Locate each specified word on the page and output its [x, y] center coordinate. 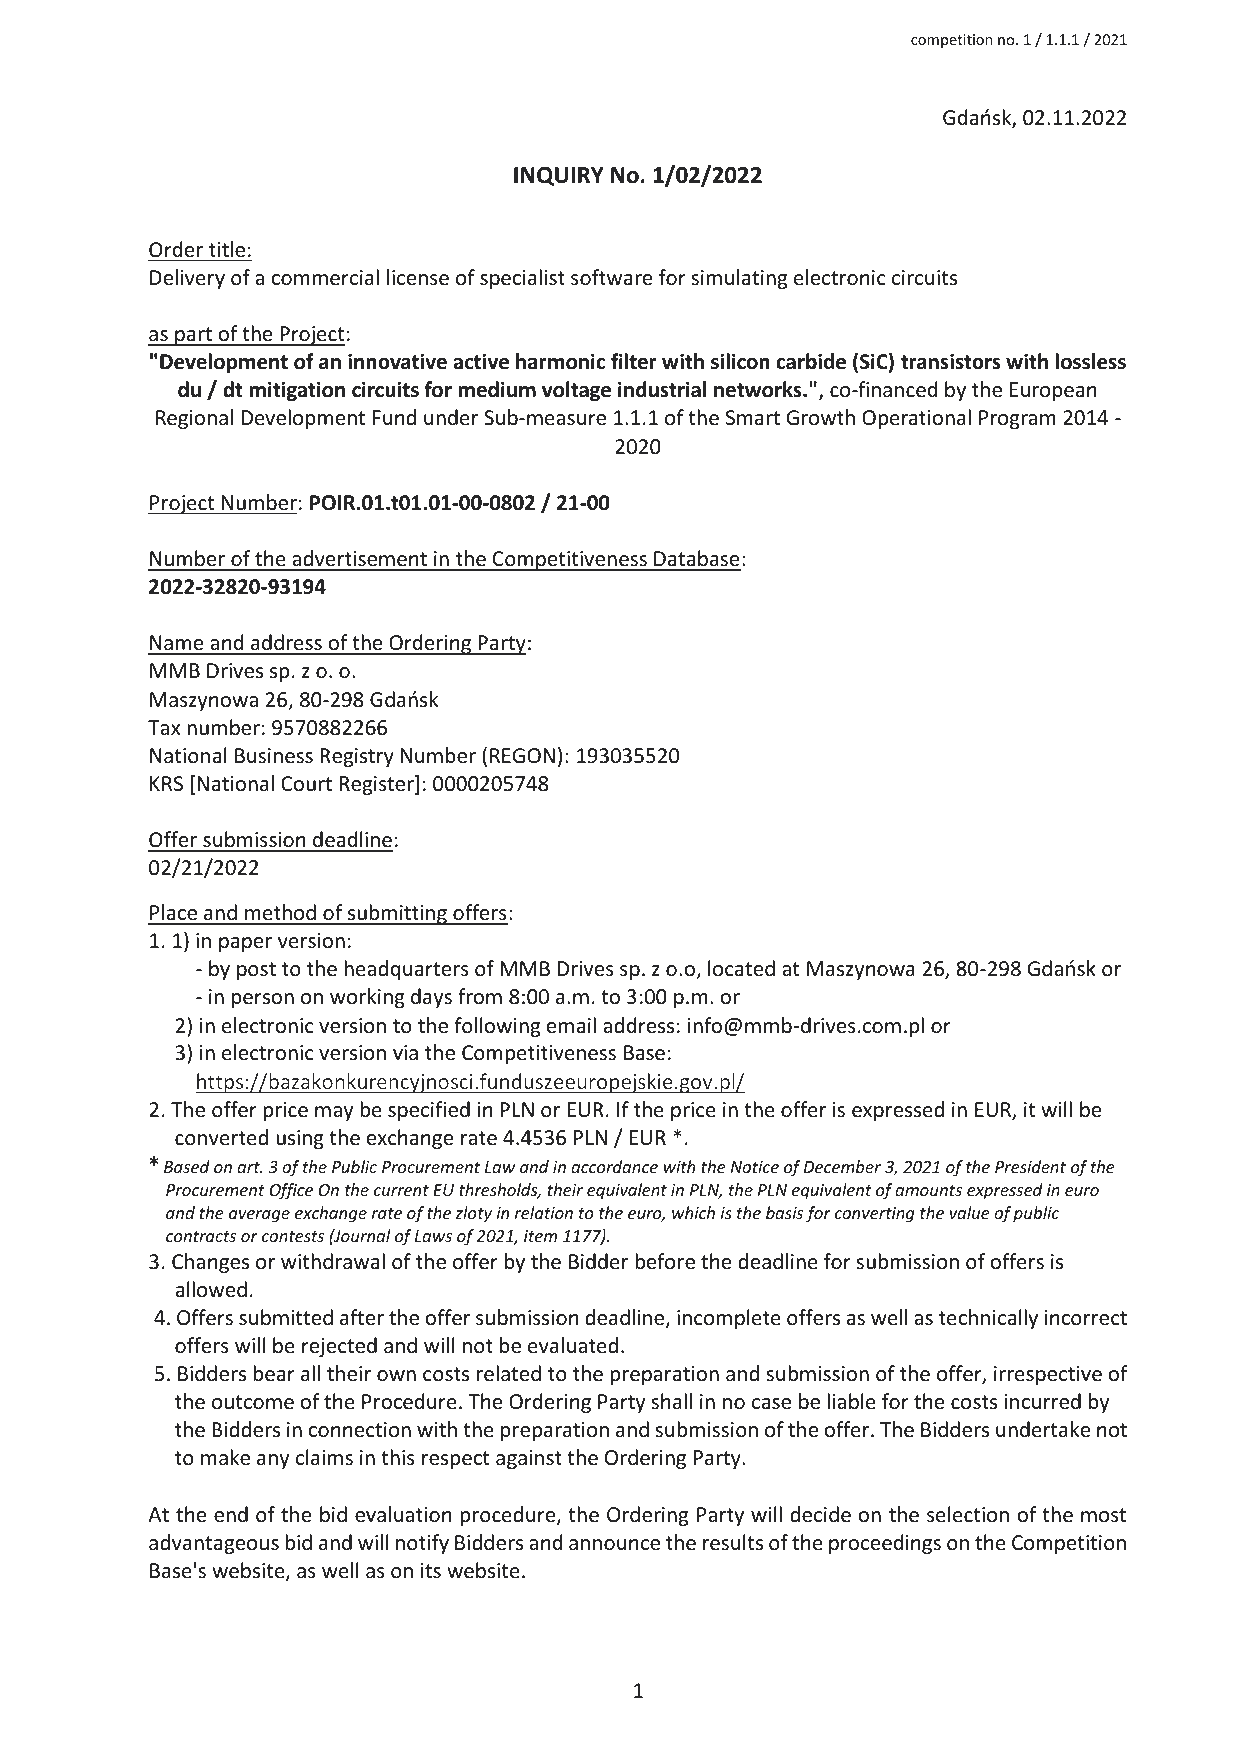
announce [614, 1545]
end [231, 1514]
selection [968, 1514]
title [227, 249]
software [611, 277]
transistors [951, 361]
